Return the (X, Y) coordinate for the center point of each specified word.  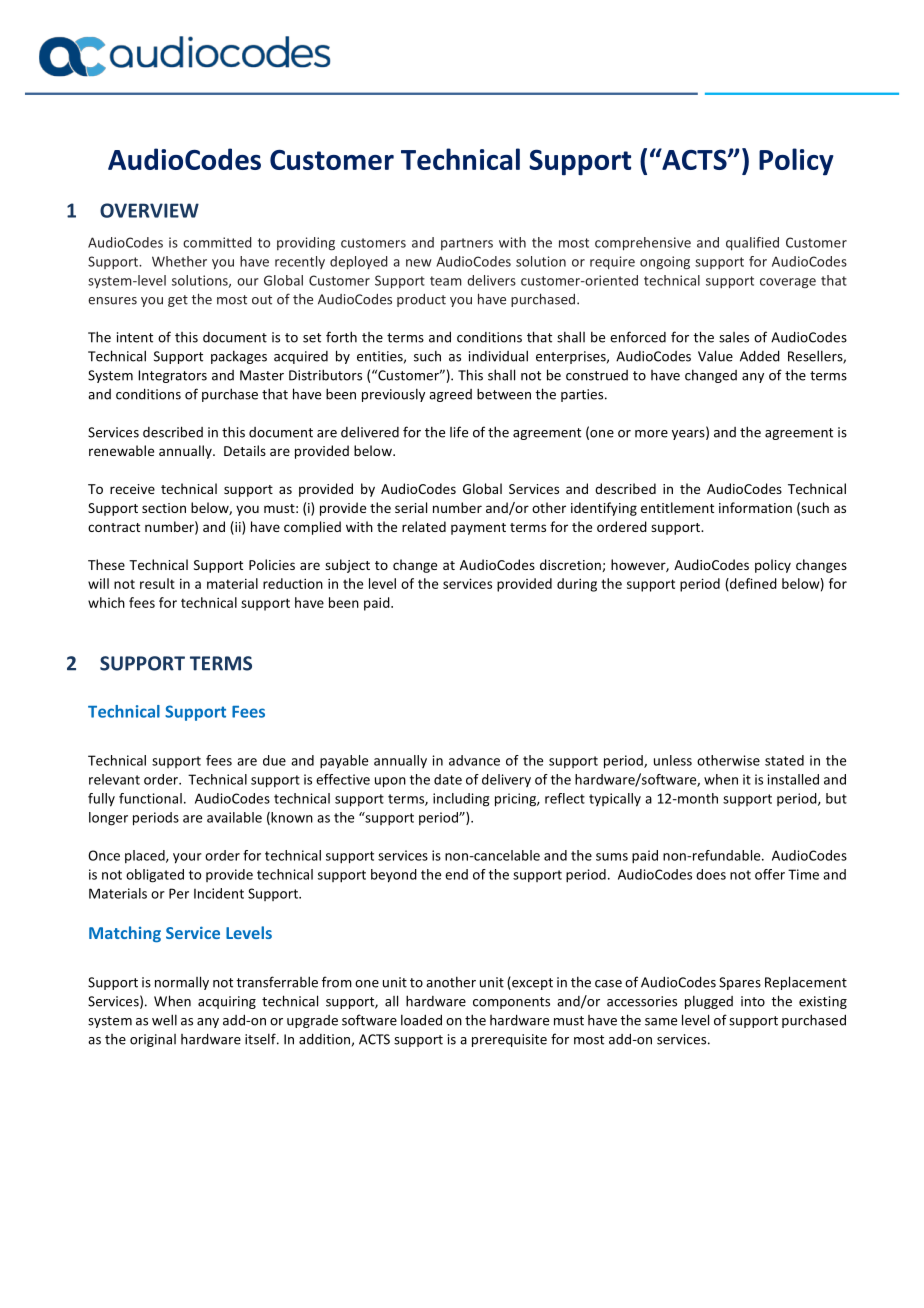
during (577, 585)
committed (217, 242)
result (157, 583)
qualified (752, 244)
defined (752, 584)
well (164, 1020)
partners (467, 244)
